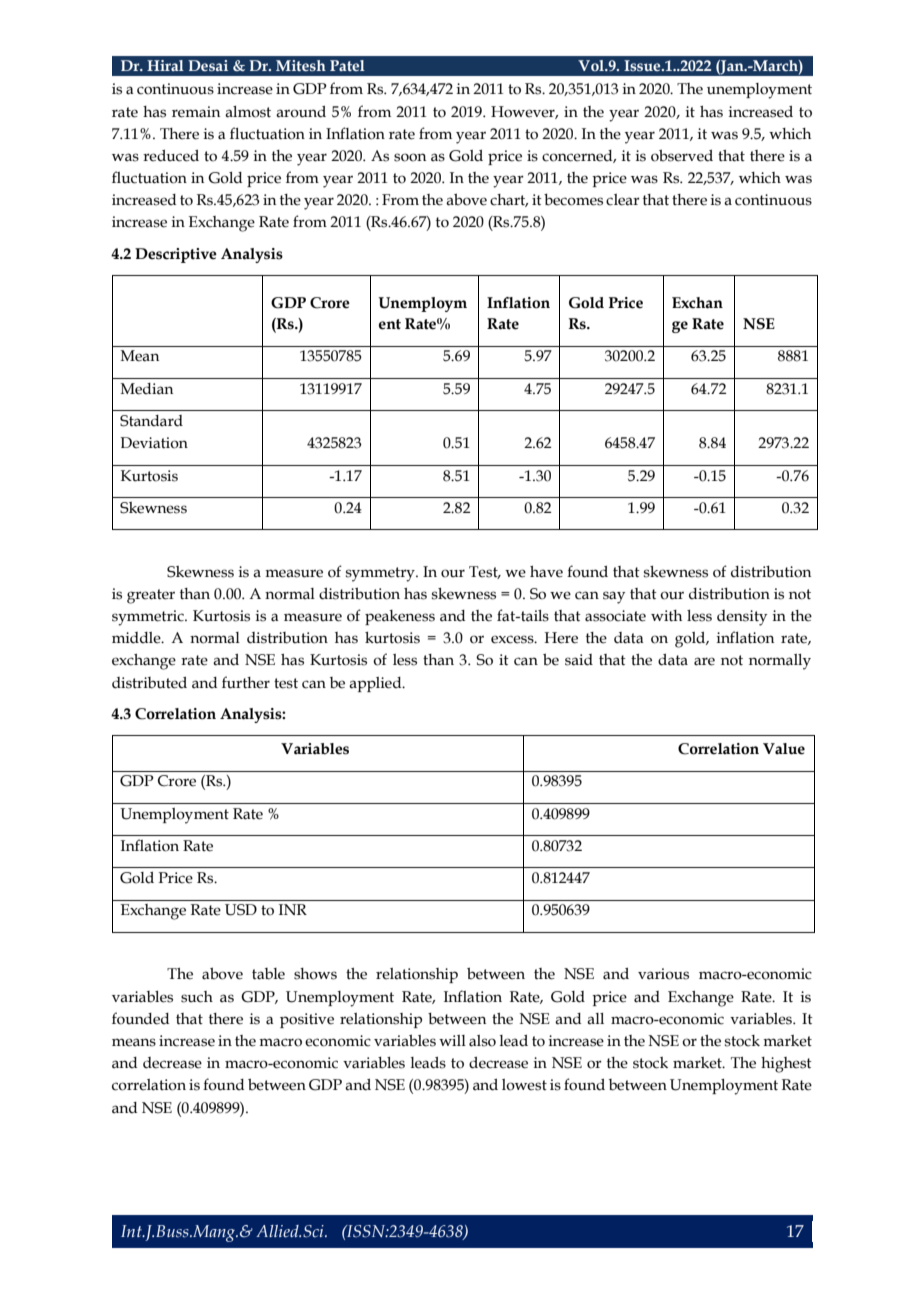  I want to click on USD, so click(241, 910).
